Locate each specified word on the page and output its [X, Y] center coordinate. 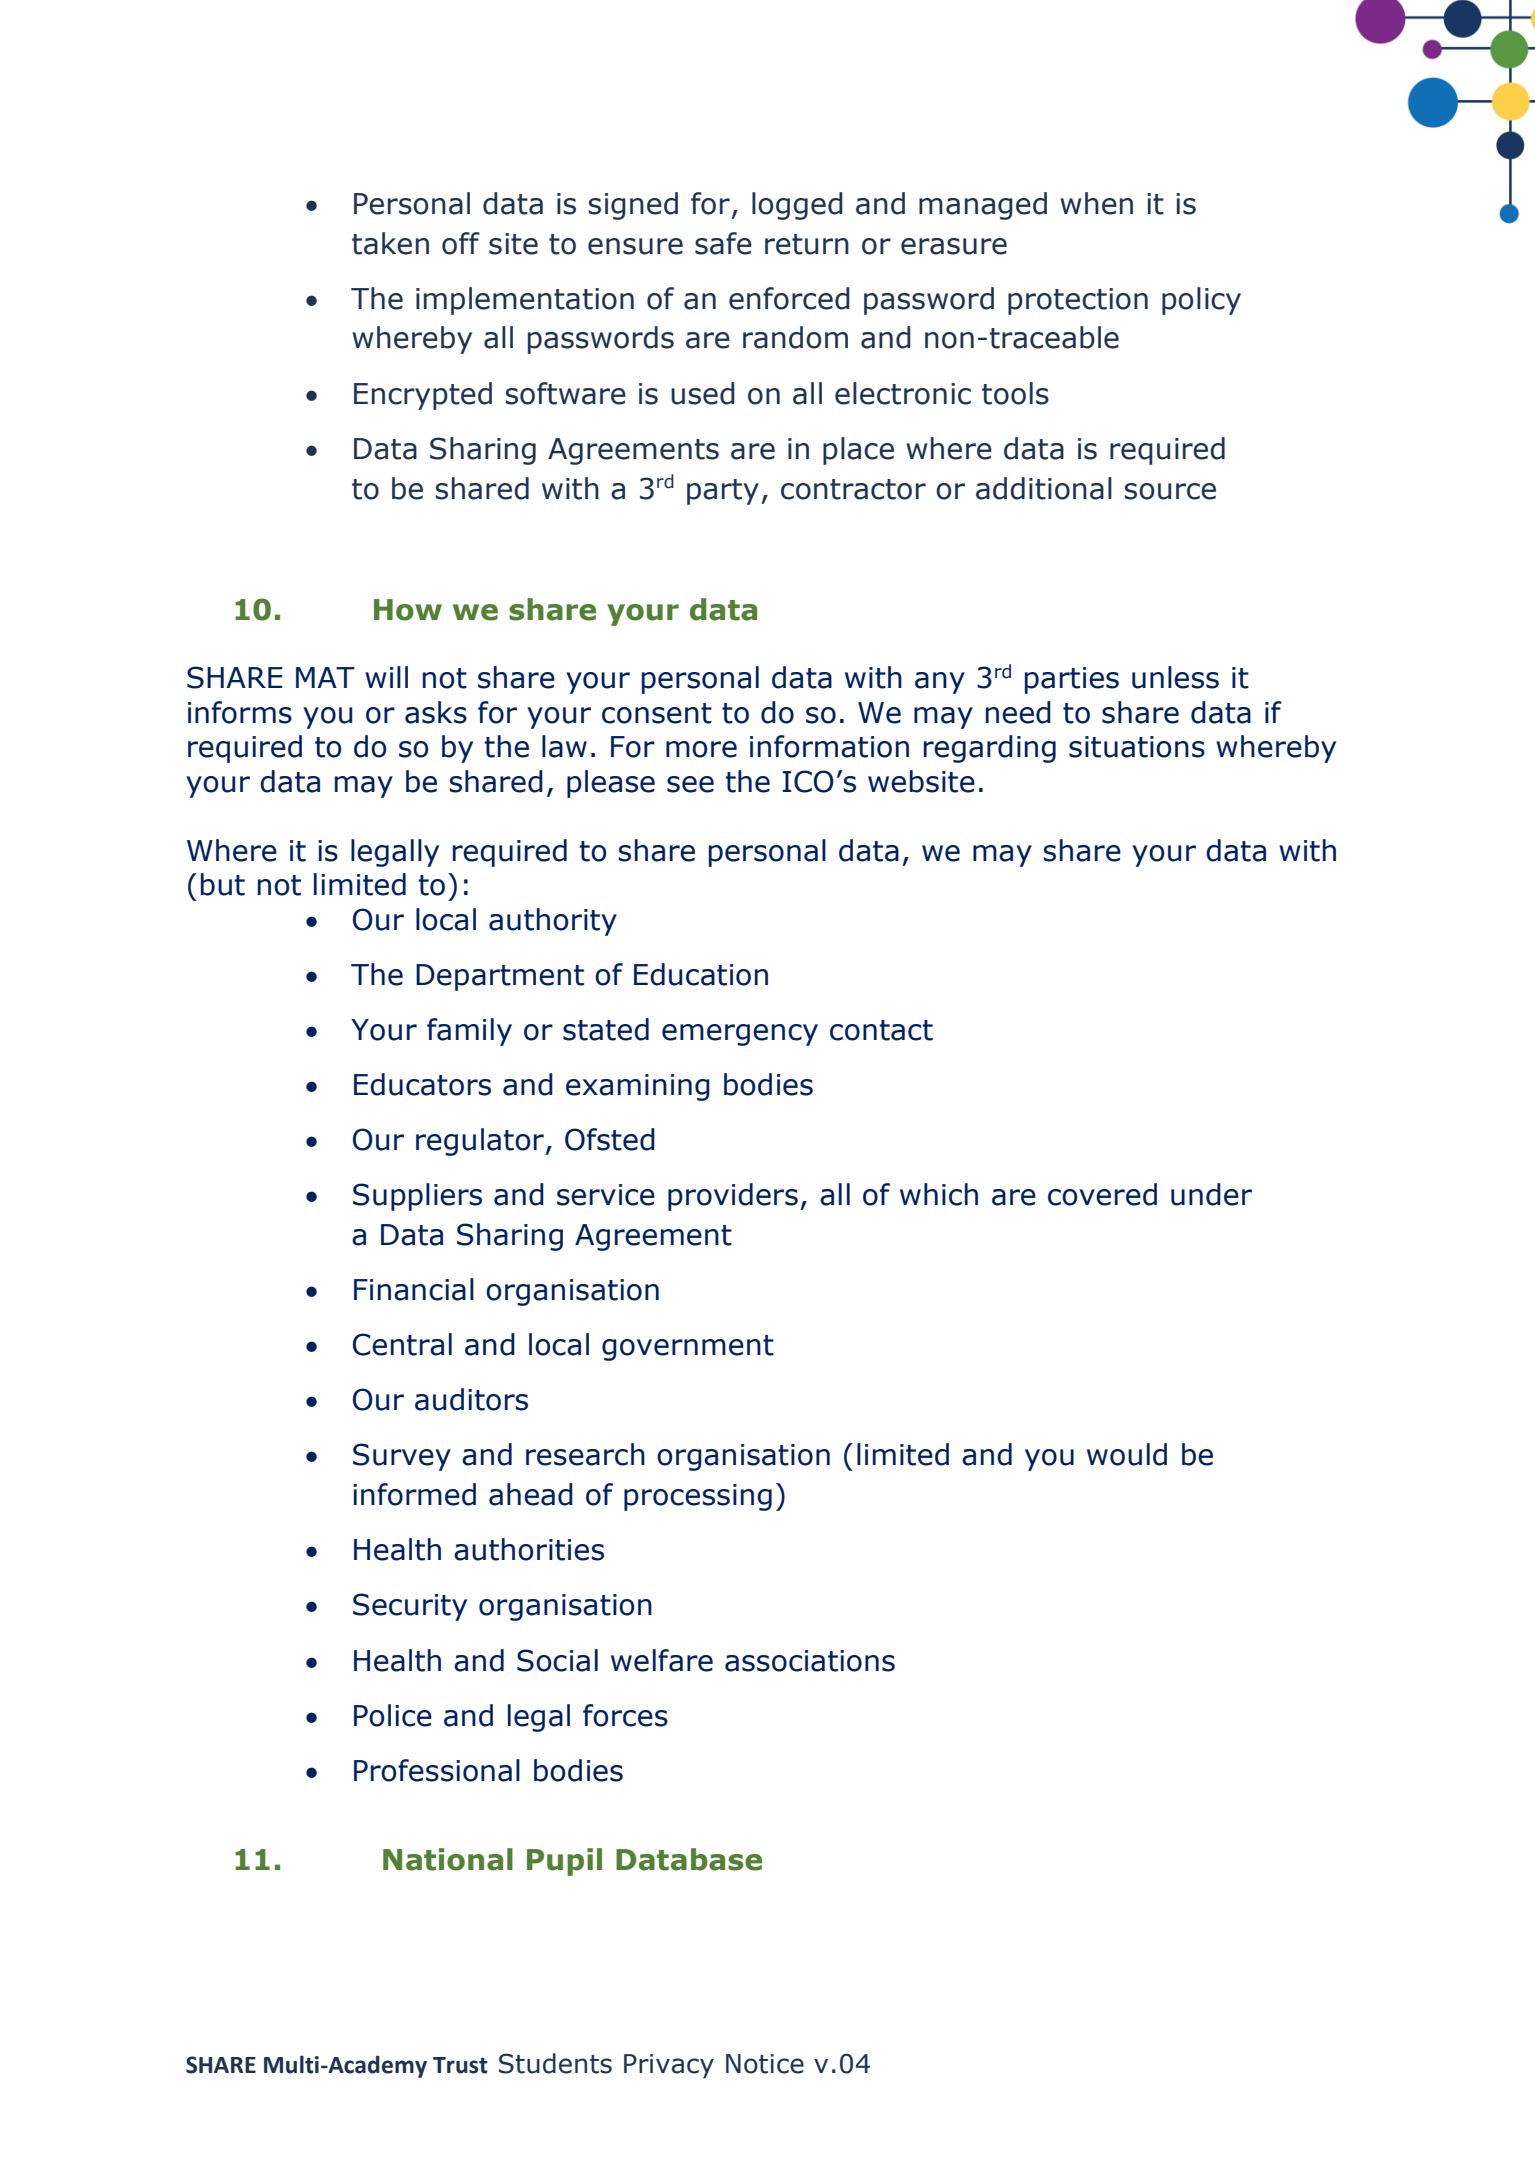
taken [390, 243]
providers [733, 1197]
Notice [765, 2064]
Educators [422, 1084]
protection [1078, 301]
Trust [460, 2065]
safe [723, 243]
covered [1102, 1194]
